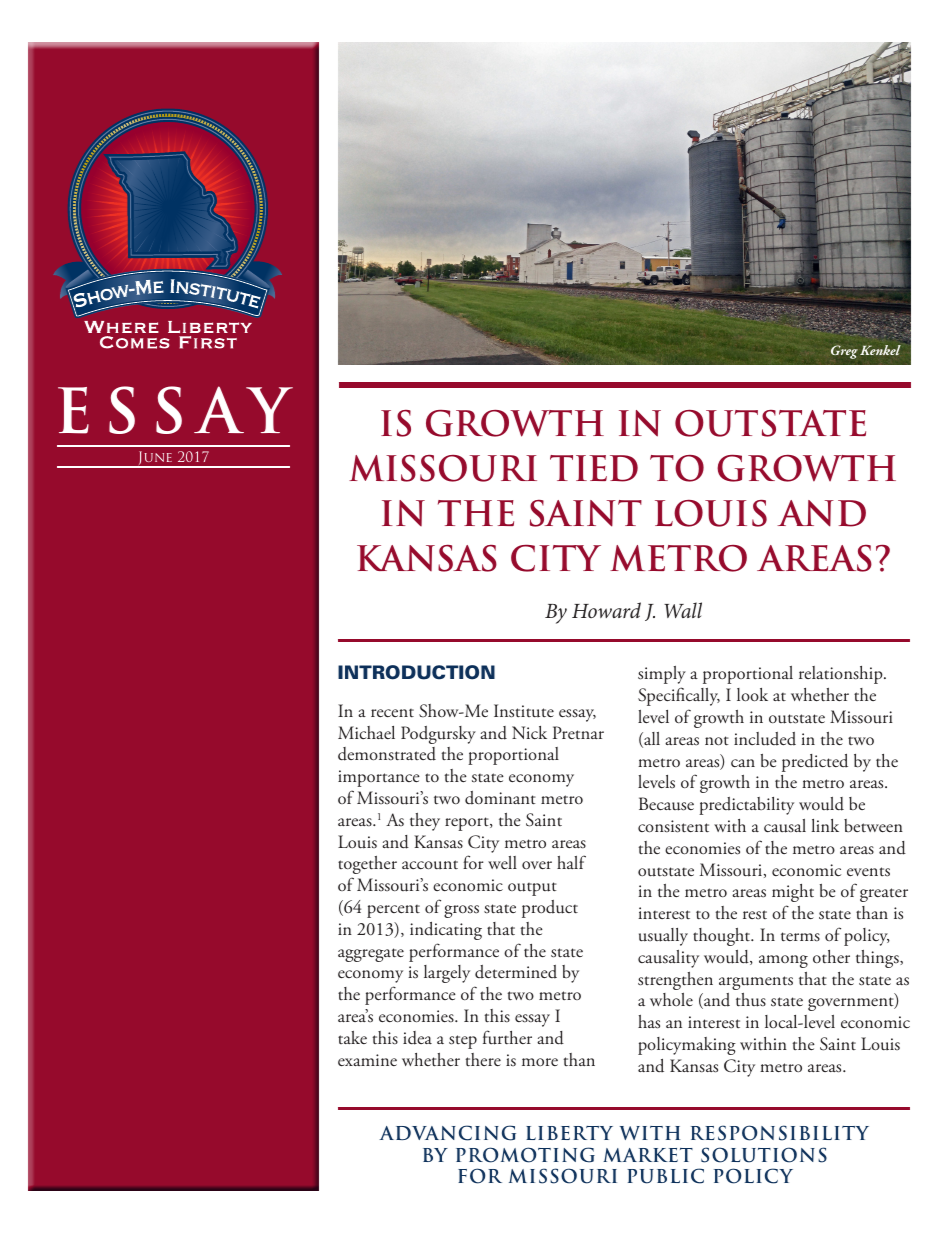  I want to click on Institute, so click(524, 711).
